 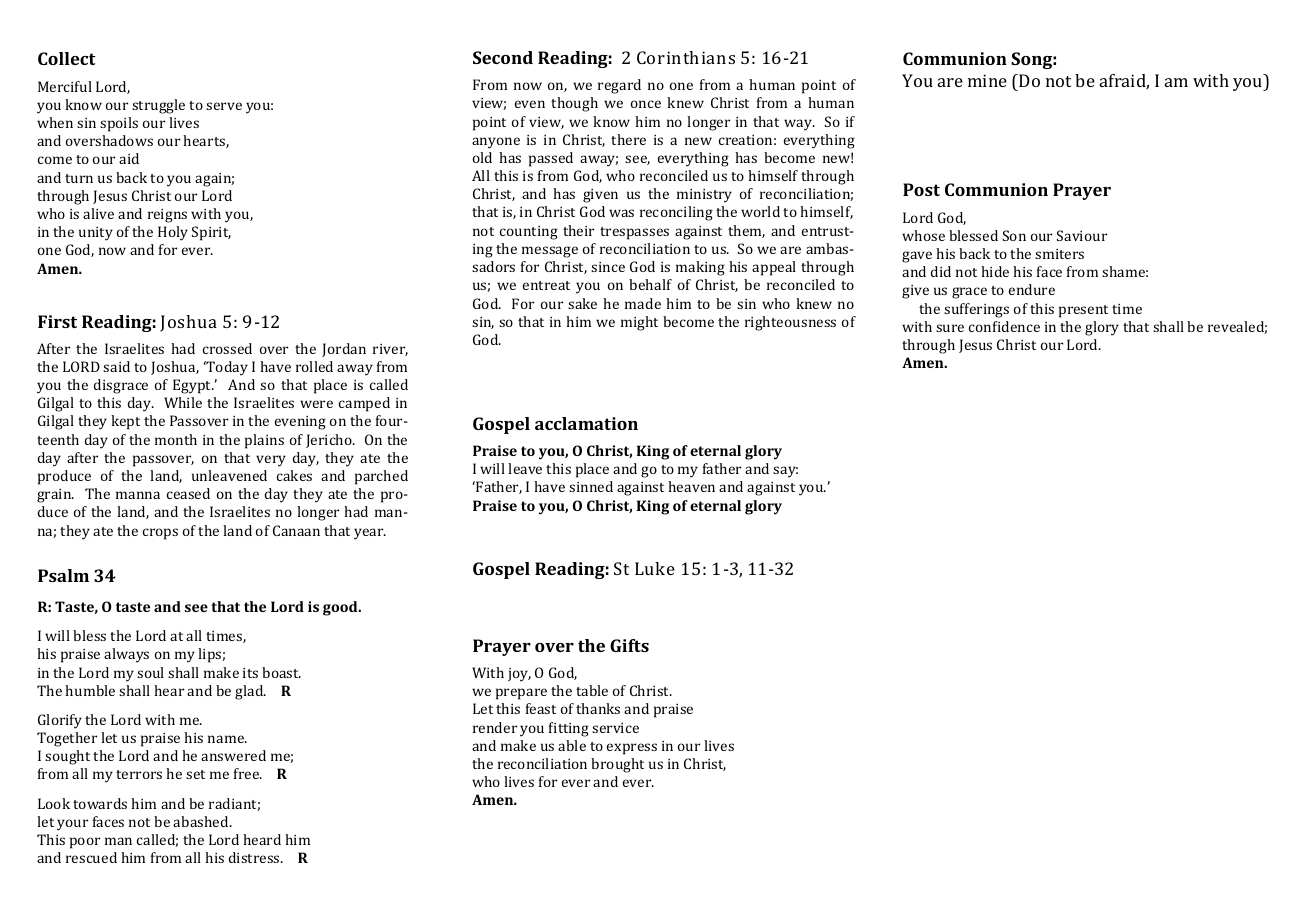 What do you see at coordinates (173, 233) in the screenshot?
I see `Holy` at bounding box center [173, 233].
